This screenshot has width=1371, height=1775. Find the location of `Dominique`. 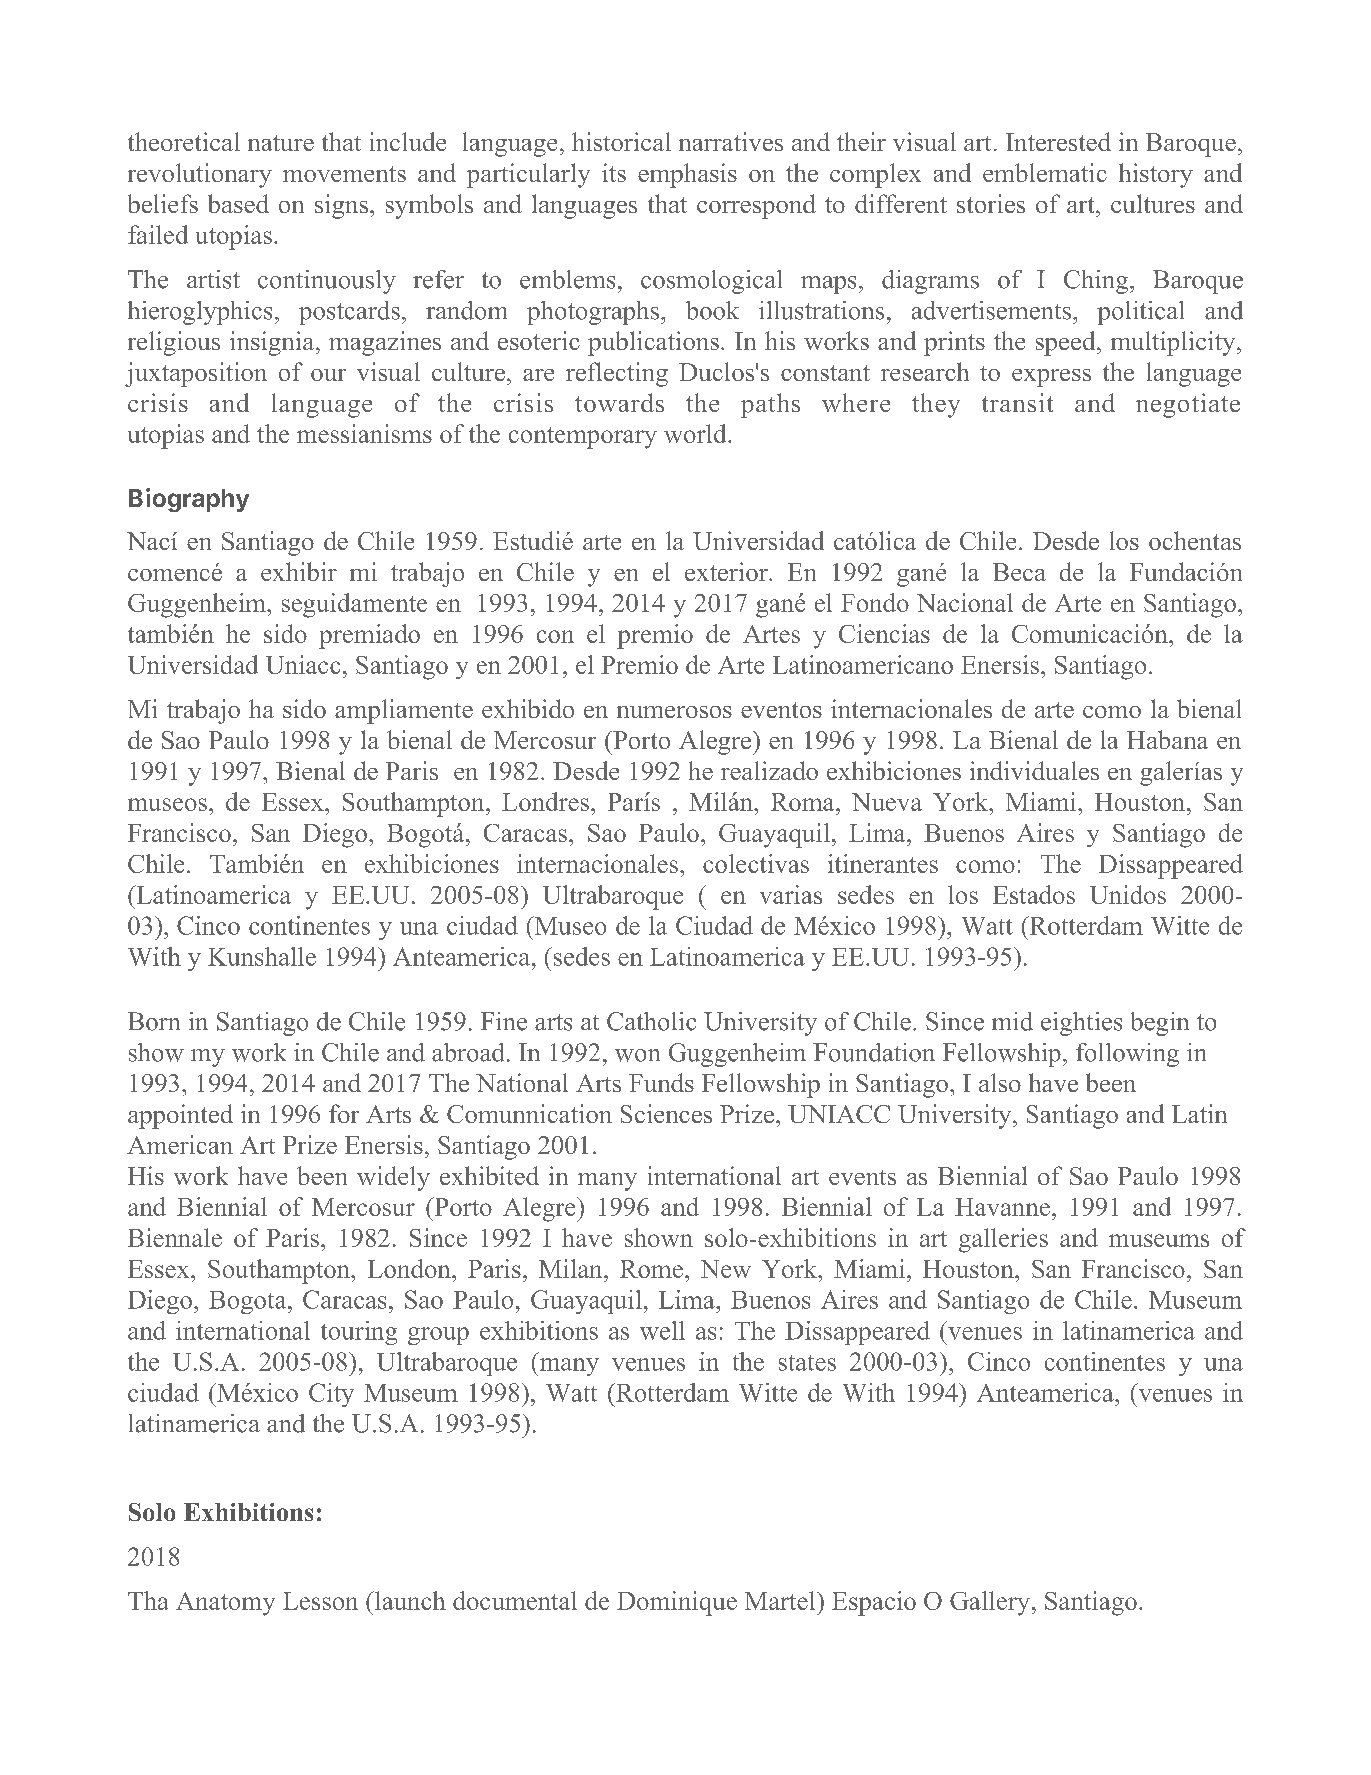

Dominique is located at coordinates (677, 1603).
